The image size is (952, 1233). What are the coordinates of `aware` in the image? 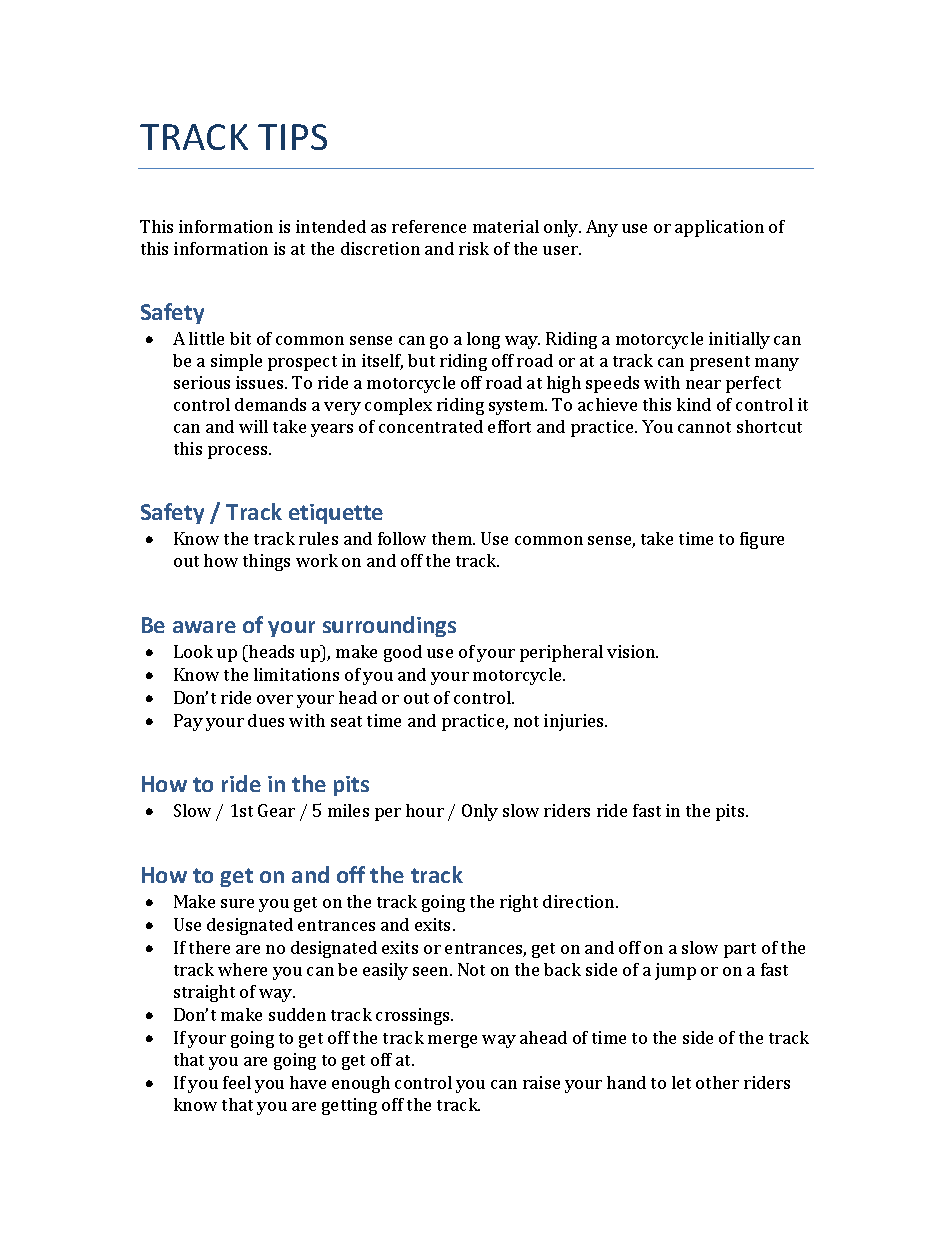 It's located at (204, 627).
